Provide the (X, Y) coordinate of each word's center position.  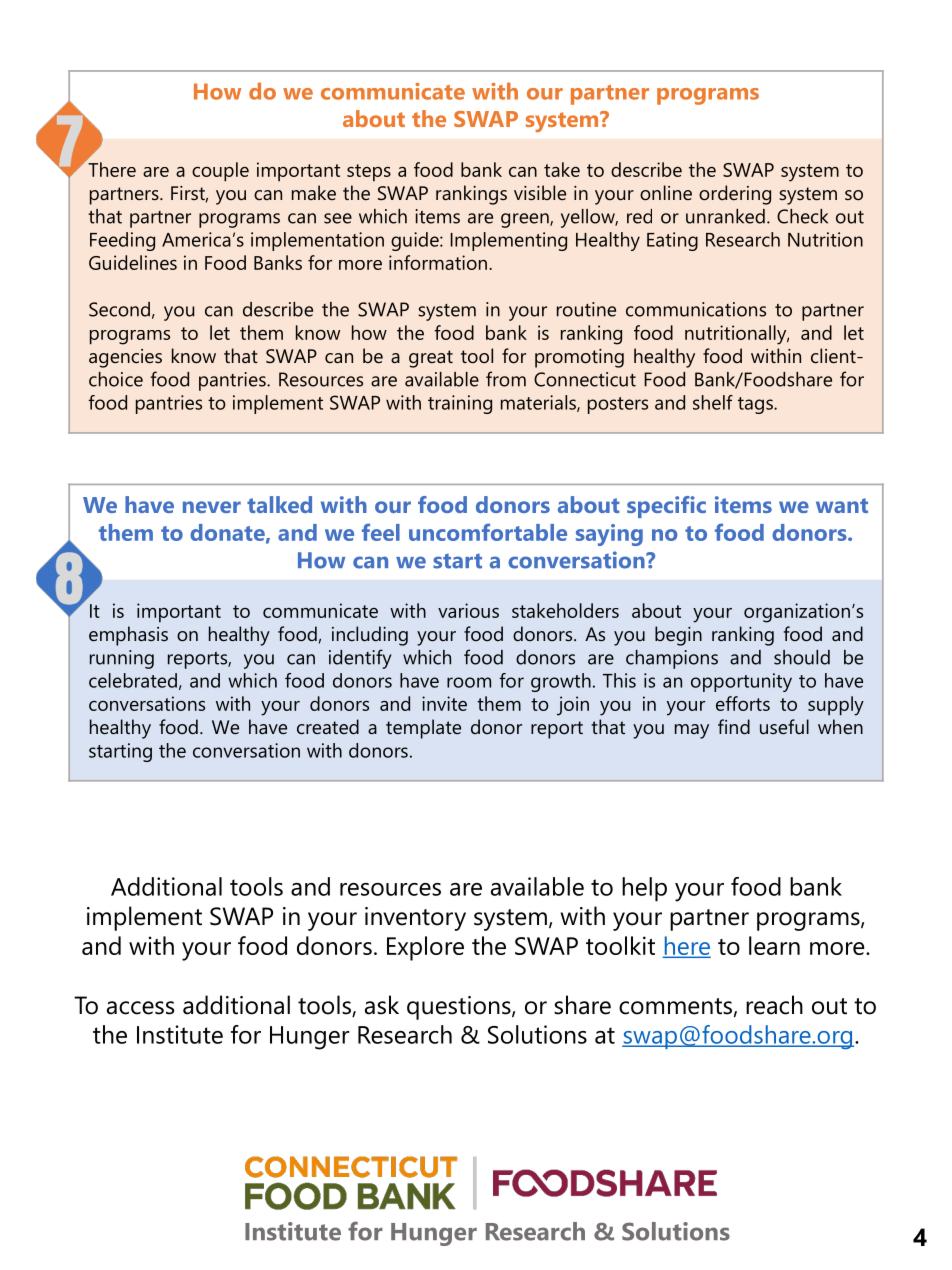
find (734, 726)
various (468, 610)
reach (774, 1005)
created (328, 726)
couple (220, 172)
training (460, 404)
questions (460, 1008)
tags (756, 405)
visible (540, 192)
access (140, 1008)
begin (678, 636)
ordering (735, 195)
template (423, 729)
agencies (125, 358)
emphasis (128, 636)
